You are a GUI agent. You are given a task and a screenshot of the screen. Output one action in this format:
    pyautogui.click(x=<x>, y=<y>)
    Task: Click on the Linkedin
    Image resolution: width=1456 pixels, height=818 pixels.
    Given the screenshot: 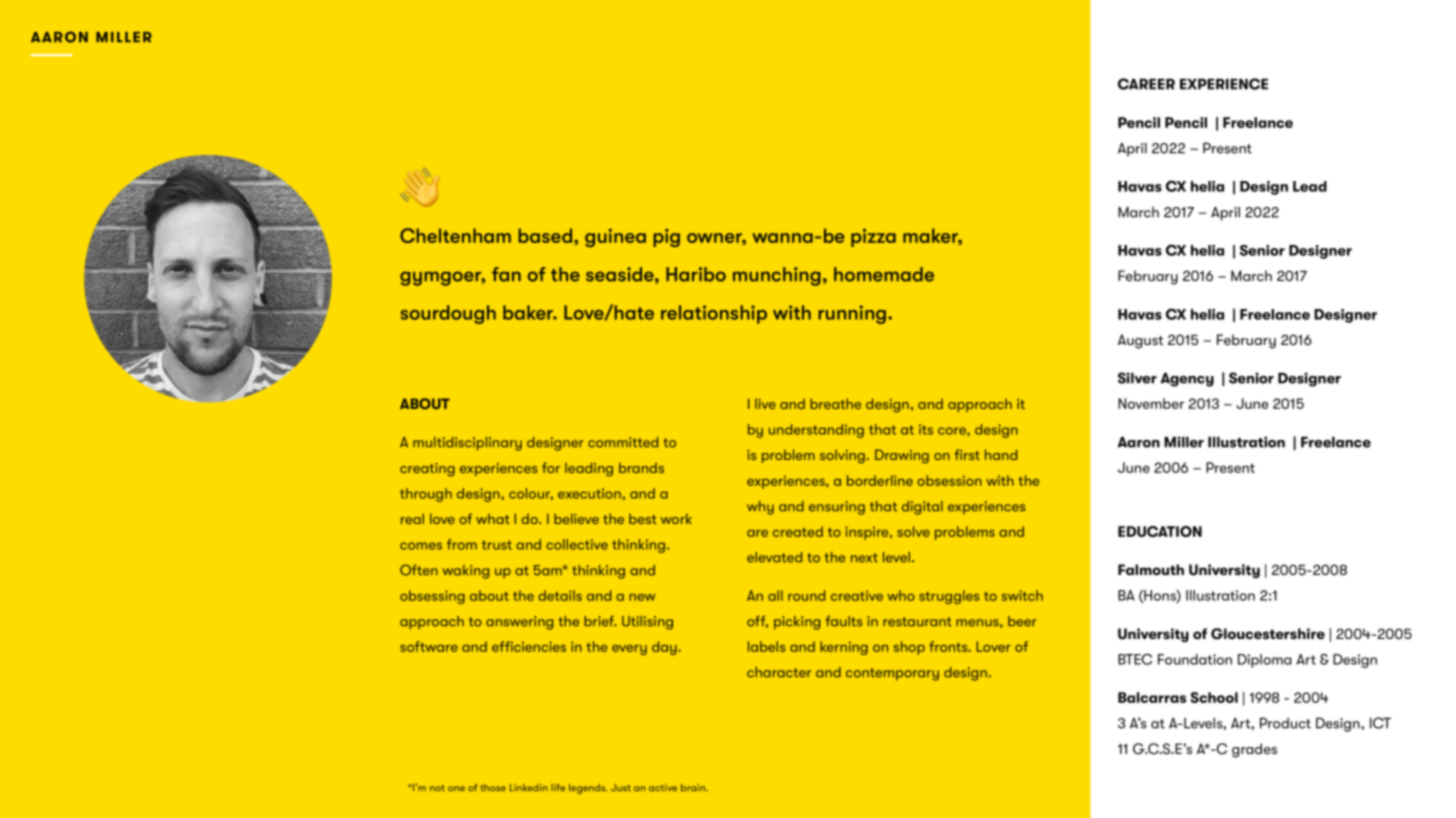 What is the action you would take?
    pyautogui.click(x=528, y=788)
